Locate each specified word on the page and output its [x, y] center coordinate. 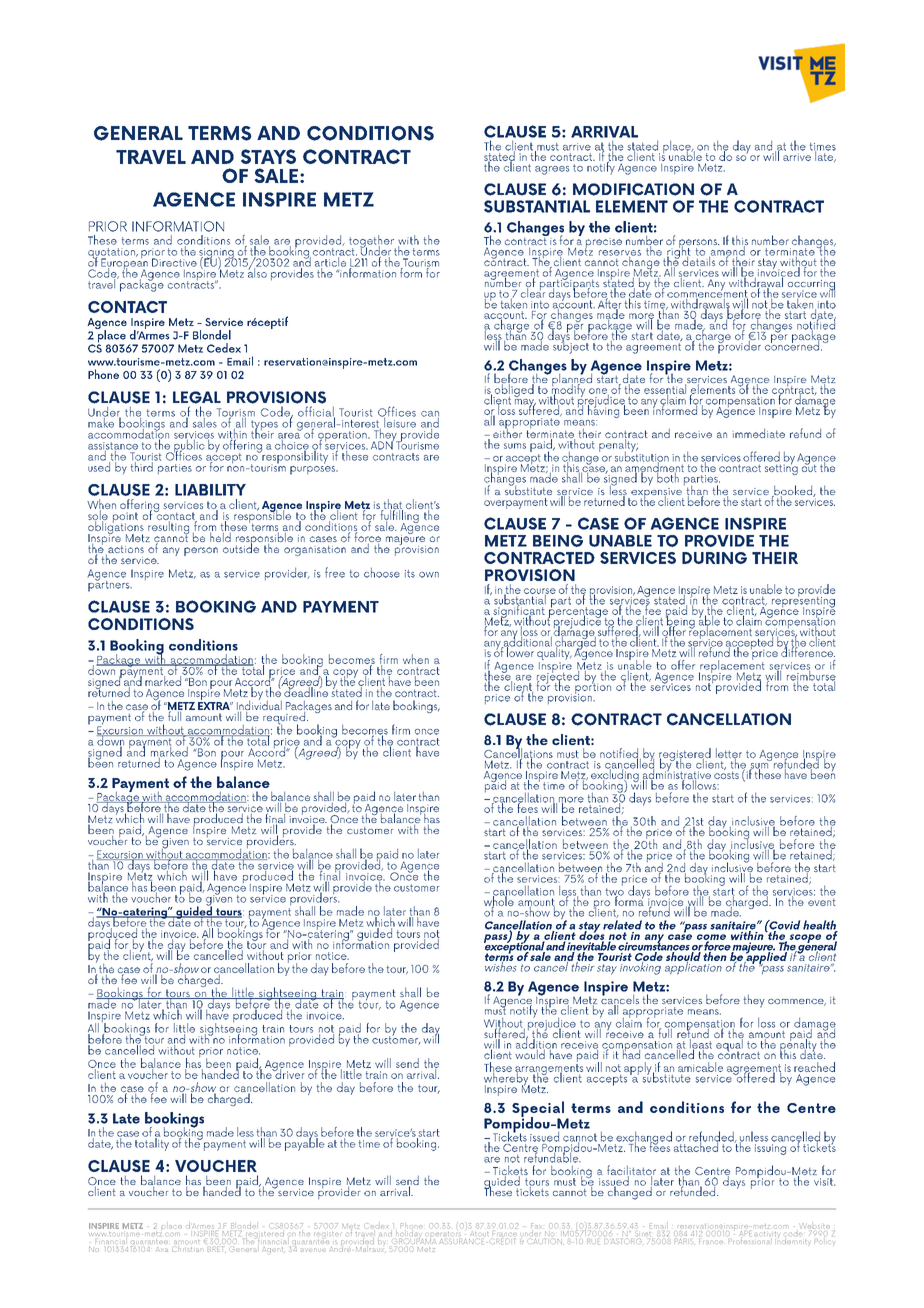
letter [729, 754]
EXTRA [215, 706]
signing [217, 254]
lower [520, 651]
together [372, 242]
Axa [162, 1249]
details [700, 260]
